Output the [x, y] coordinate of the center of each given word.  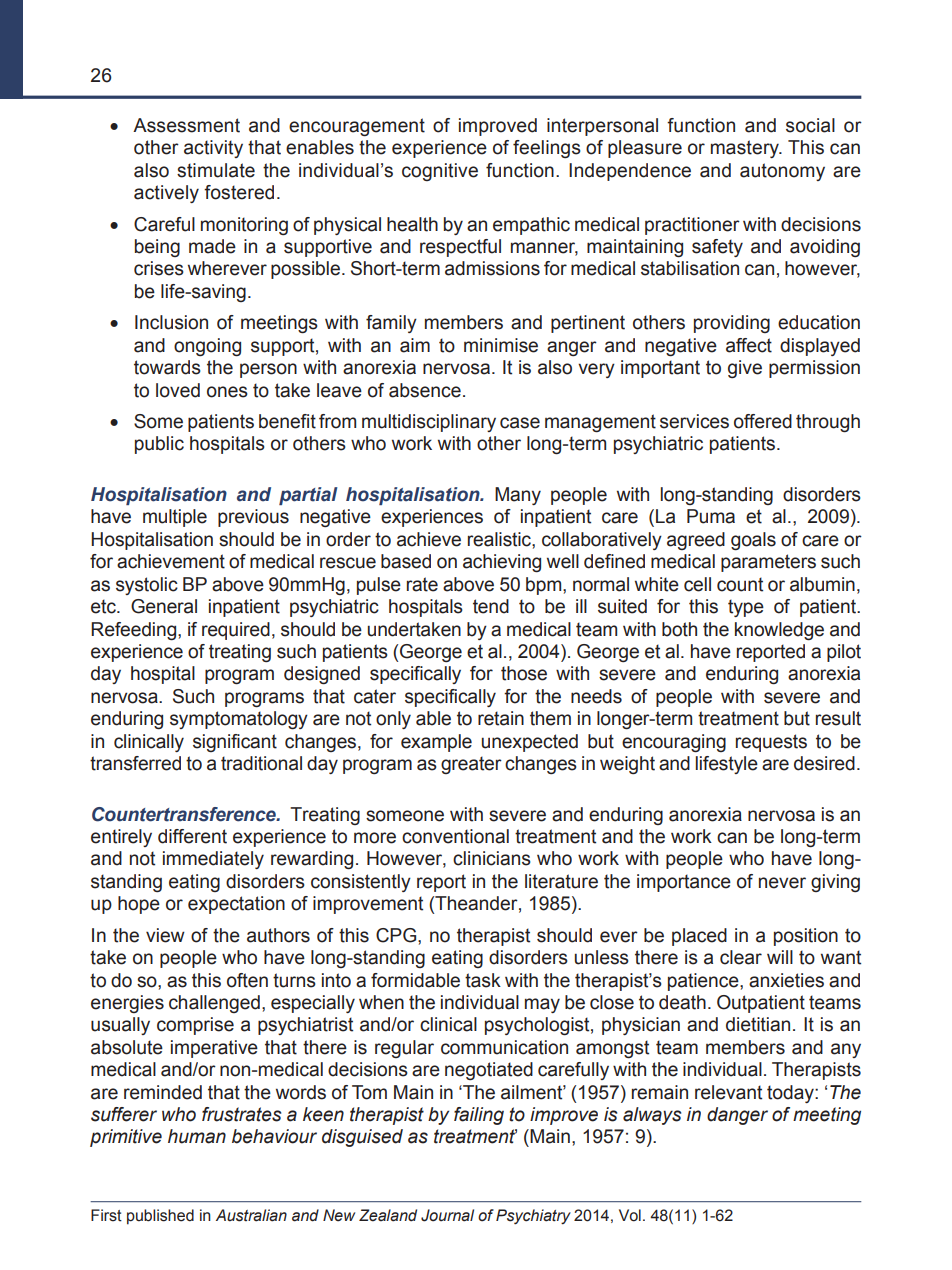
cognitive [440, 172]
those [524, 673]
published [160, 1217]
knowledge [779, 631]
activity [213, 149]
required [236, 631]
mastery [746, 149]
